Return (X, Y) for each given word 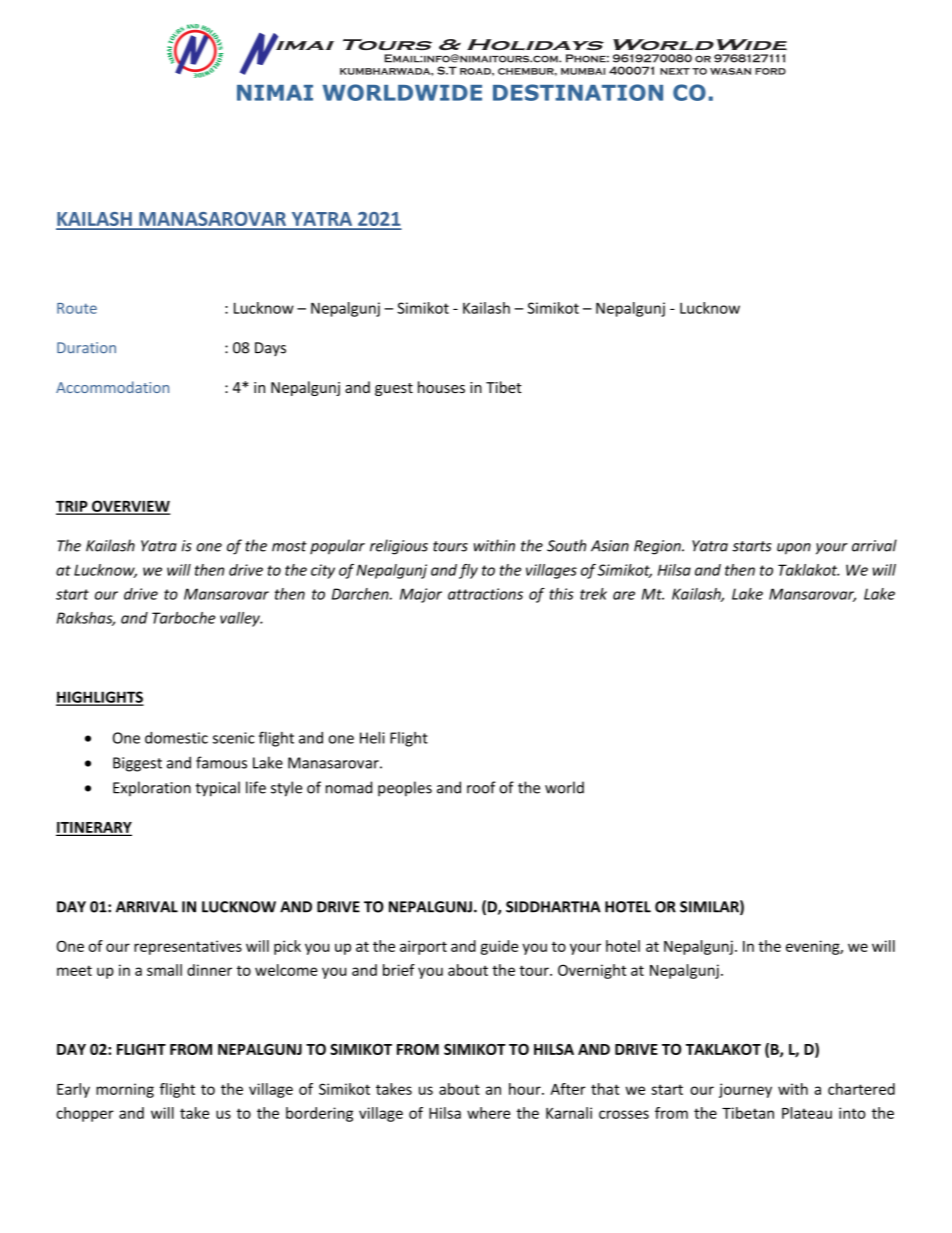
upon (794, 549)
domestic (176, 738)
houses (441, 387)
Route (77, 308)
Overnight (592, 971)
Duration (86, 348)
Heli (372, 737)
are (624, 595)
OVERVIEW (130, 507)
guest (394, 389)
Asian (610, 546)
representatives (188, 947)
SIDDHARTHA (553, 907)
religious (399, 547)
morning (125, 1090)
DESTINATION (578, 92)
